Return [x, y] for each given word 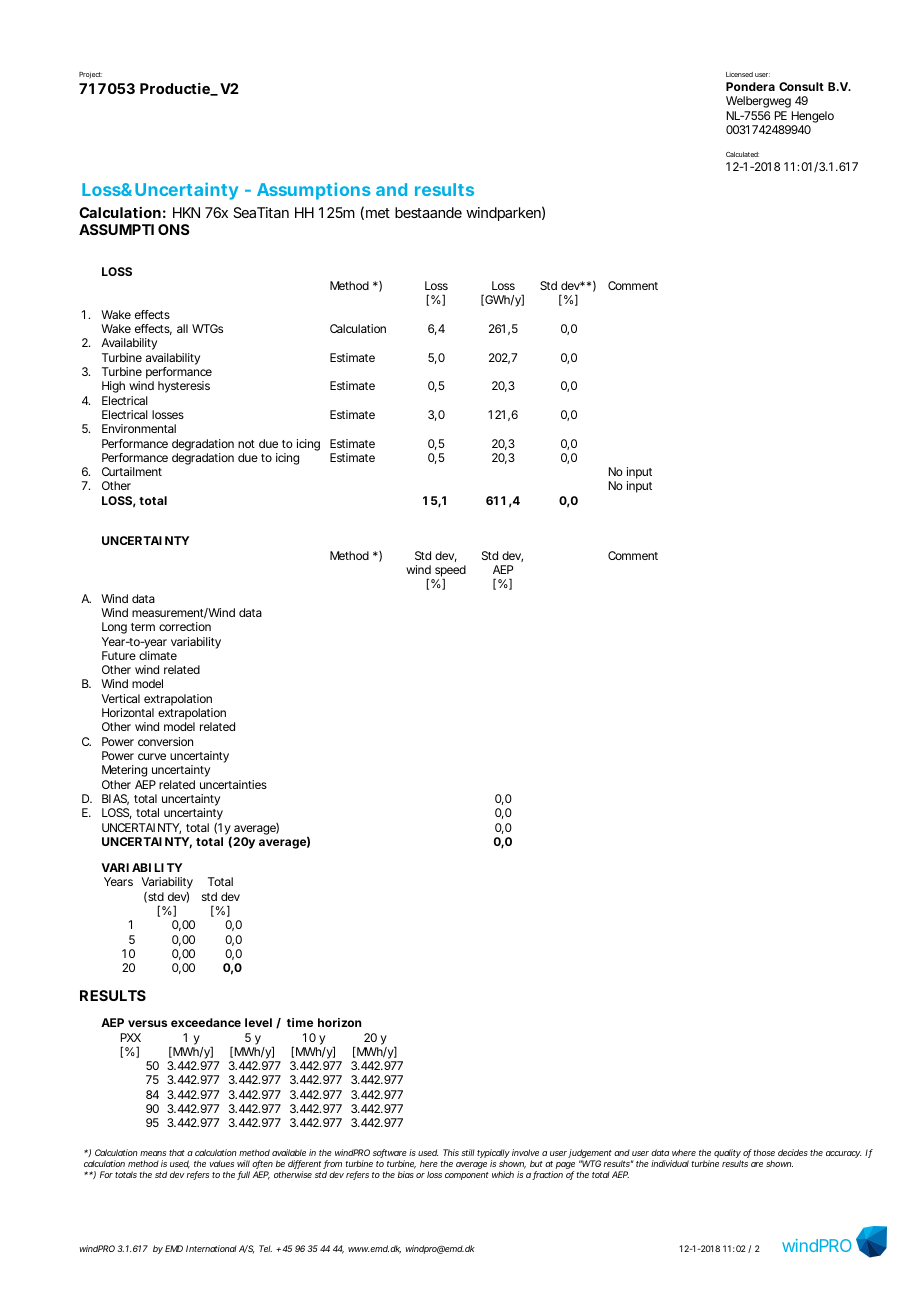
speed [449, 572]
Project [90, 75]
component [467, 1176]
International [211, 1248]
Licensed [739, 74]
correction [185, 626]
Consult [801, 86]
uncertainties [233, 784]
